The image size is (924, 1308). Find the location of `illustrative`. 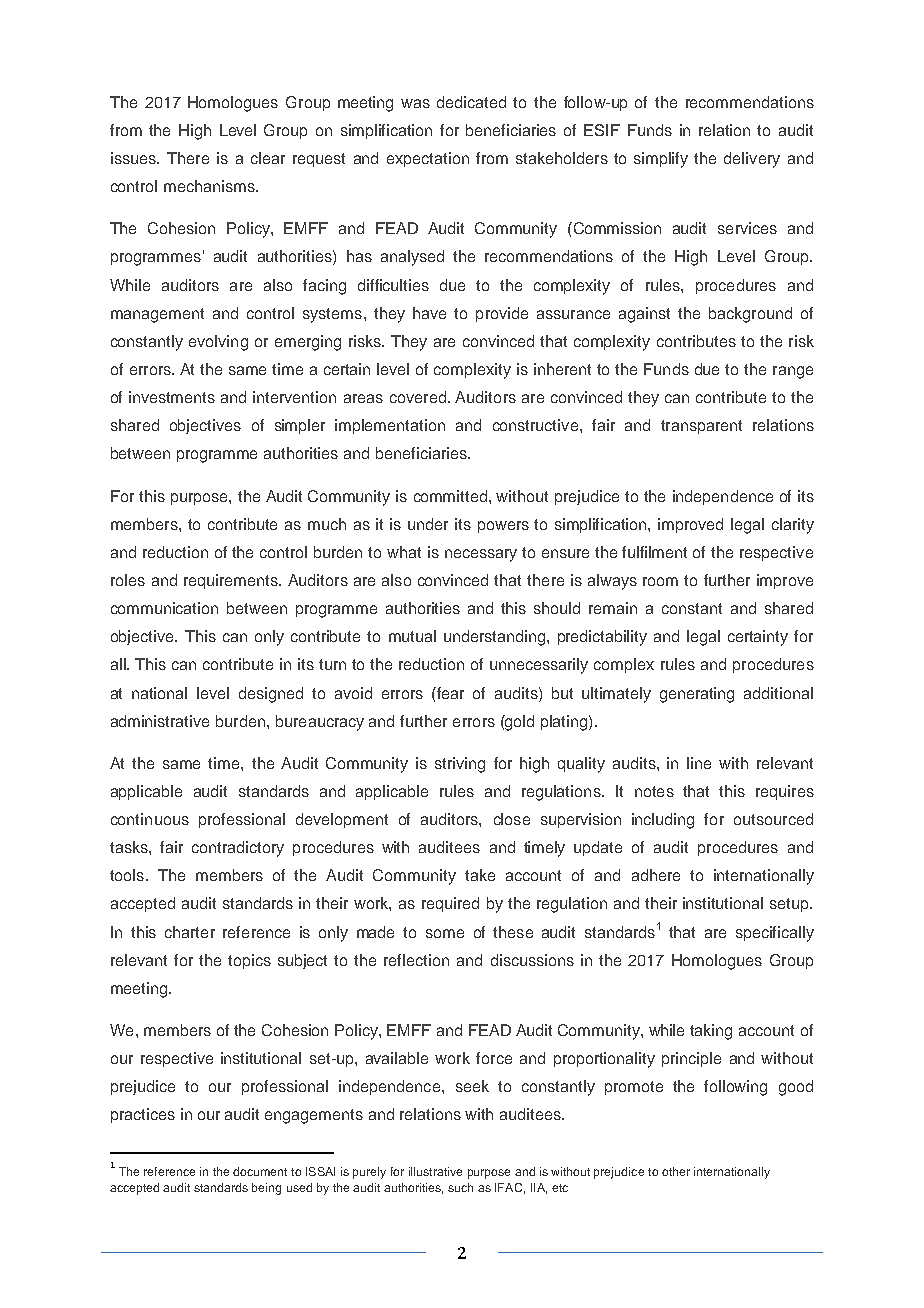

illustrative is located at coordinates (435, 1171).
